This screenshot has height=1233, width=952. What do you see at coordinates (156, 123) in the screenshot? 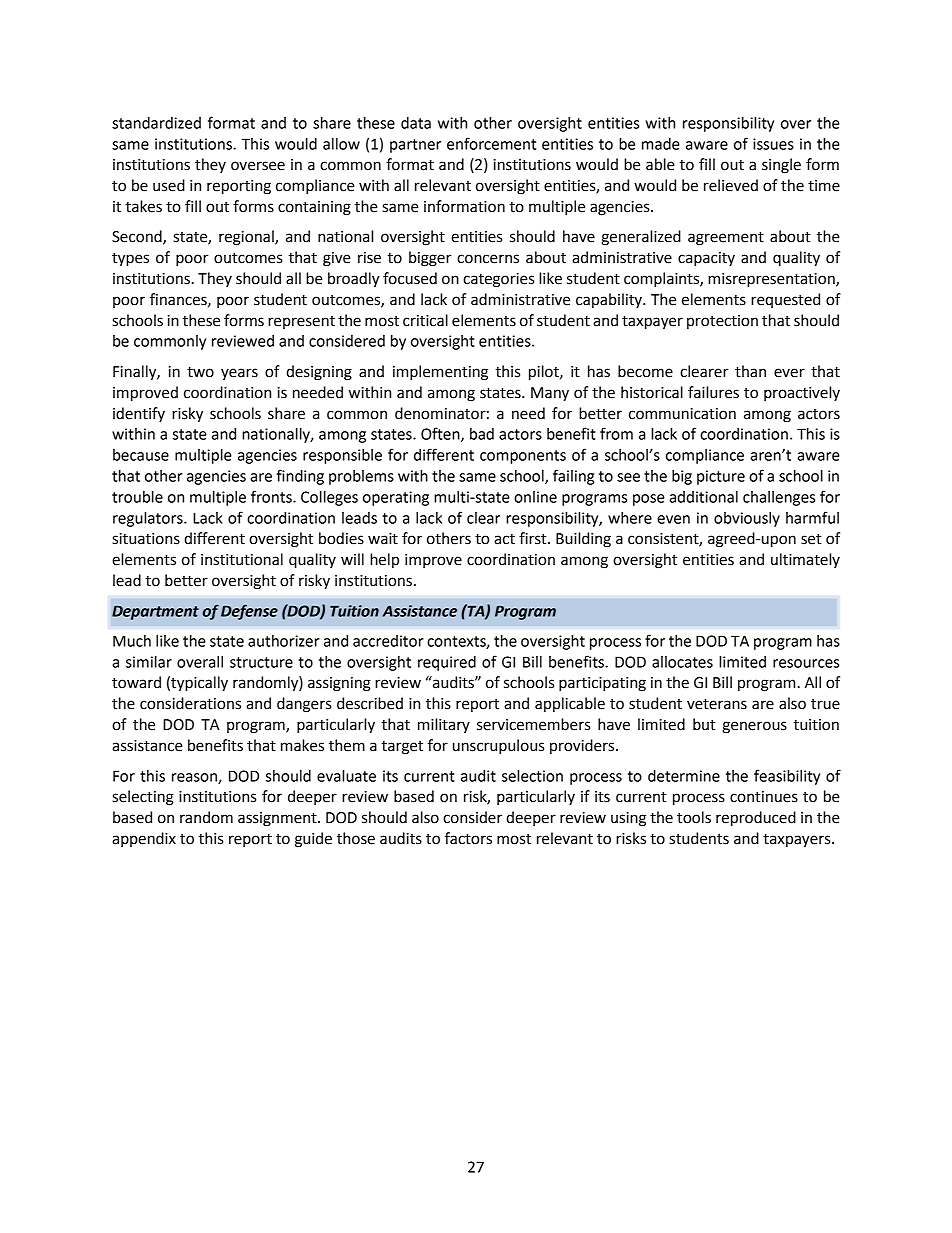
I see `standardized` at bounding box center [156, 123].
